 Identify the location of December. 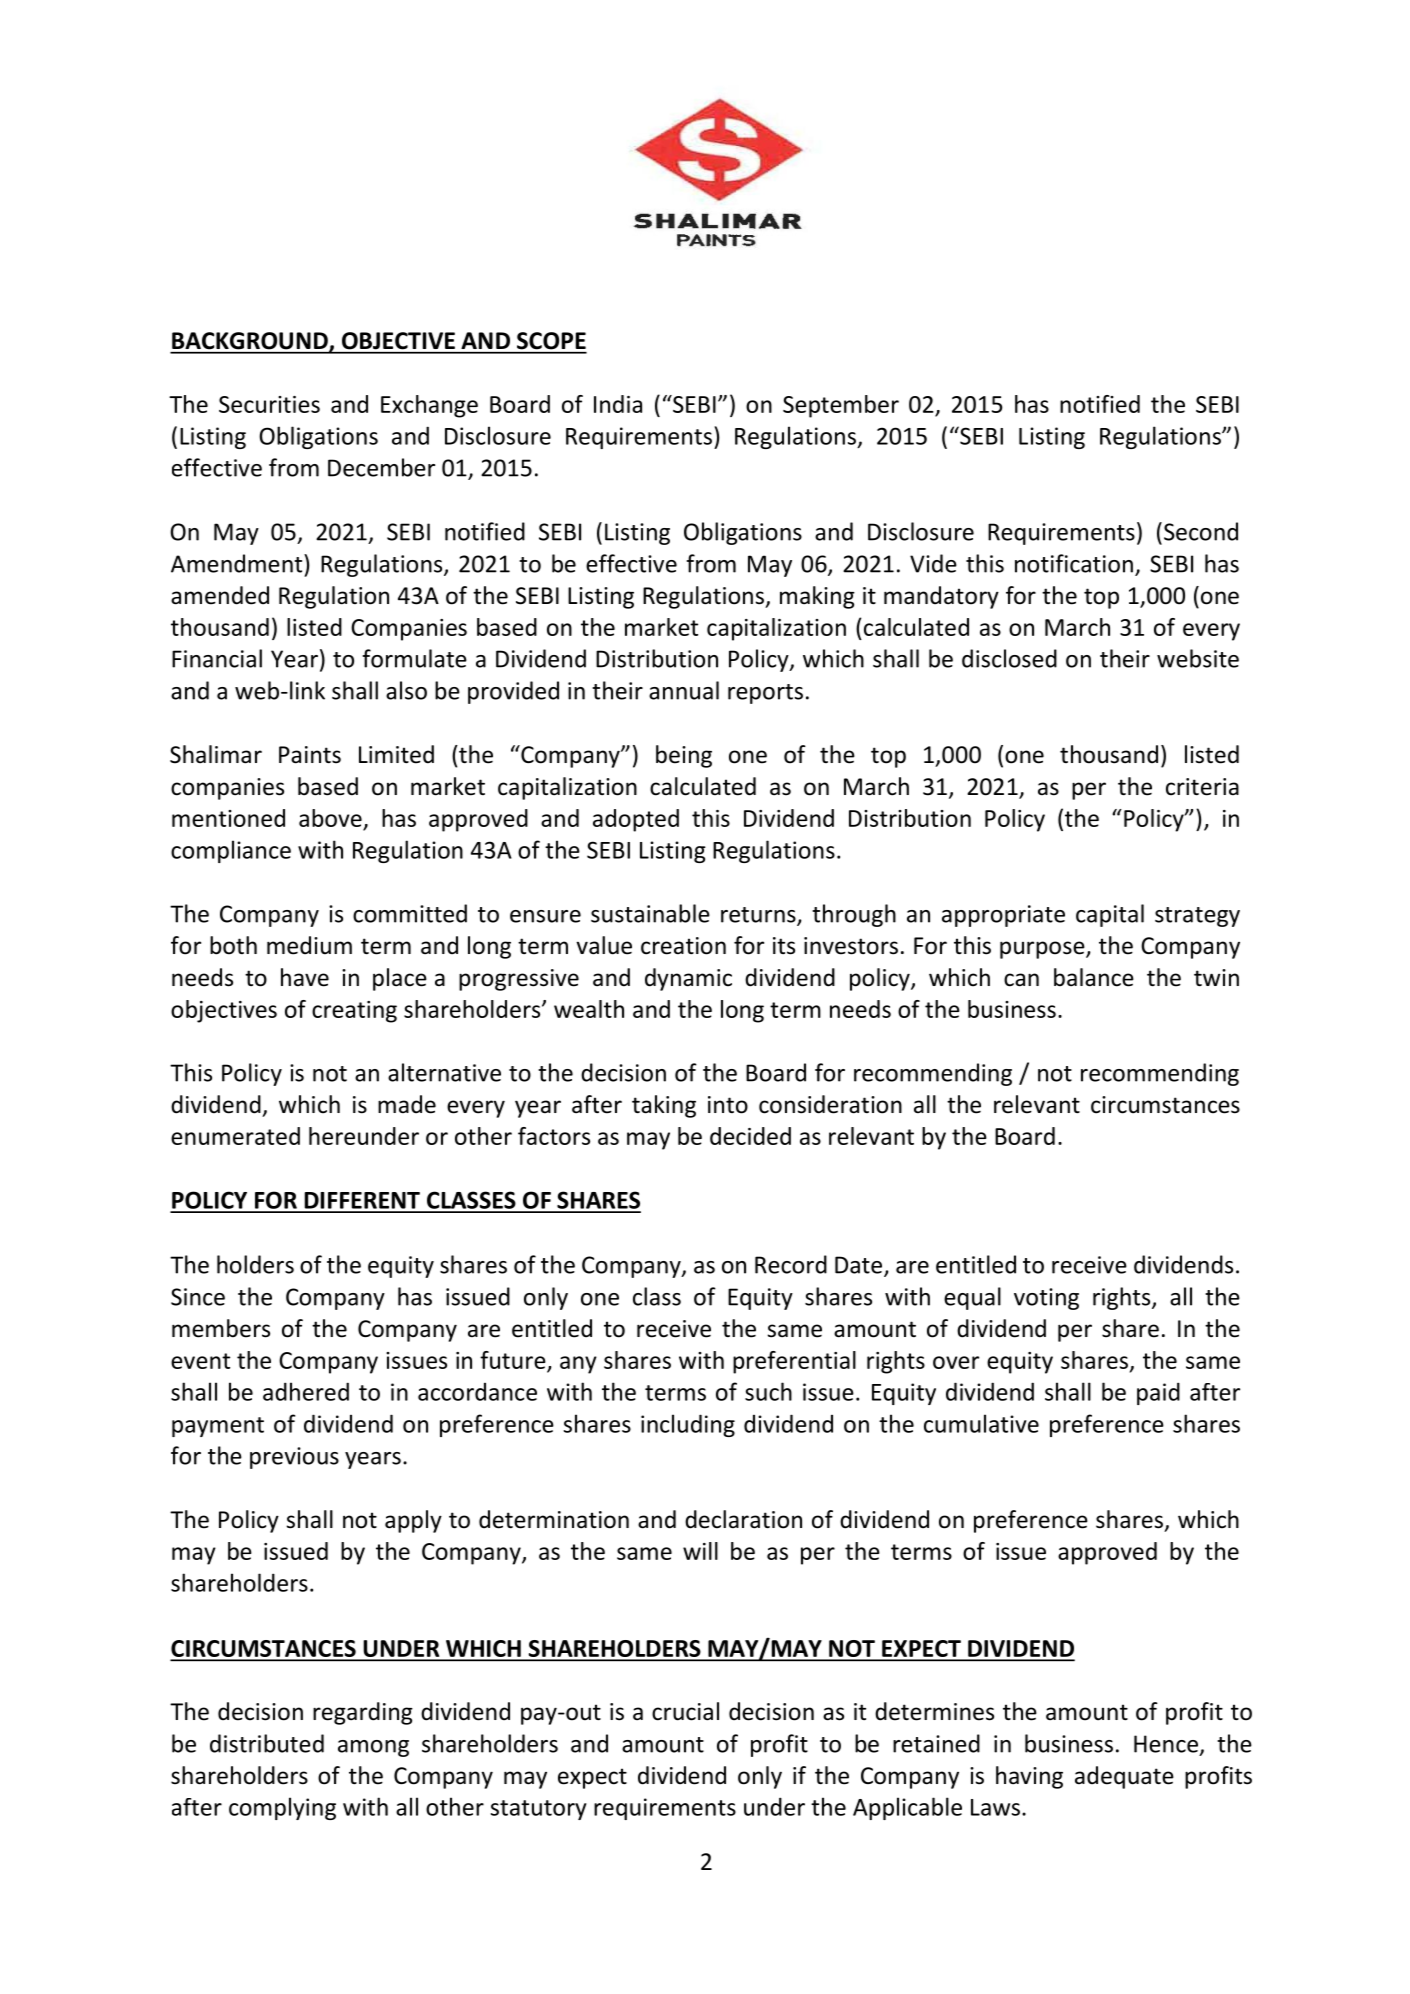
(381, 467).
